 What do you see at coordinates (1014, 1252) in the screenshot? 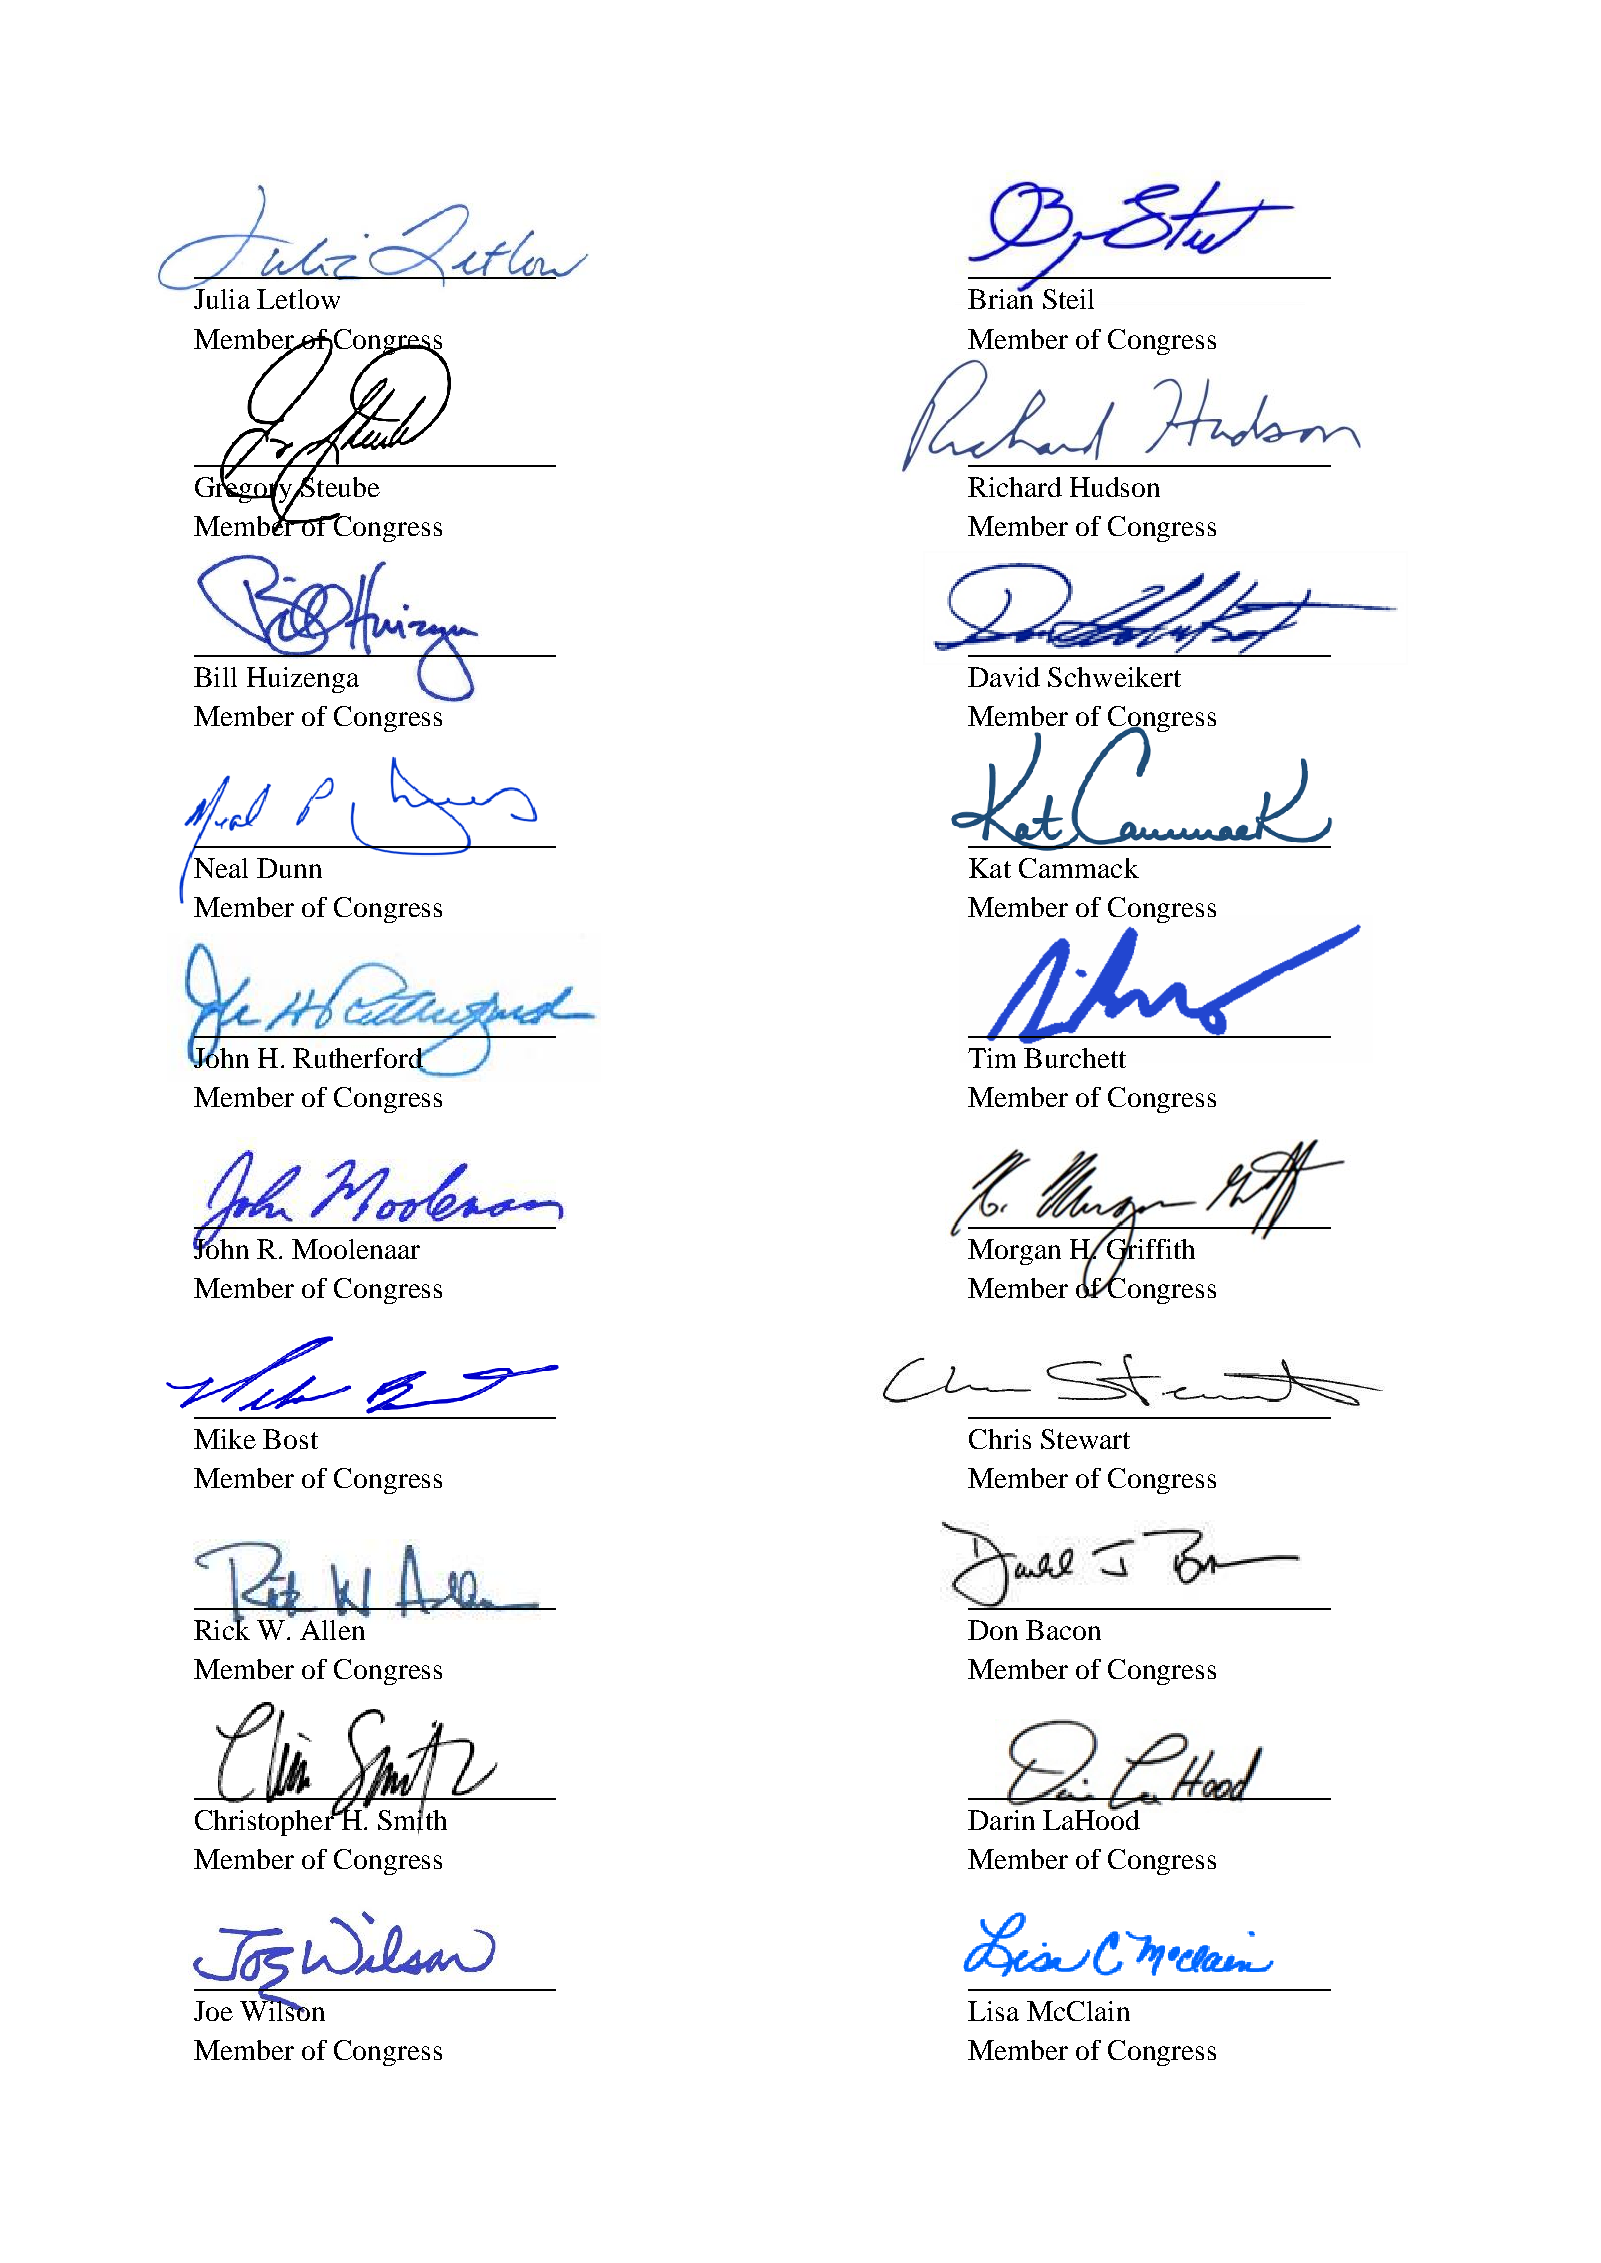
I see `Morgan` at bounding box center [1014, 1252].
